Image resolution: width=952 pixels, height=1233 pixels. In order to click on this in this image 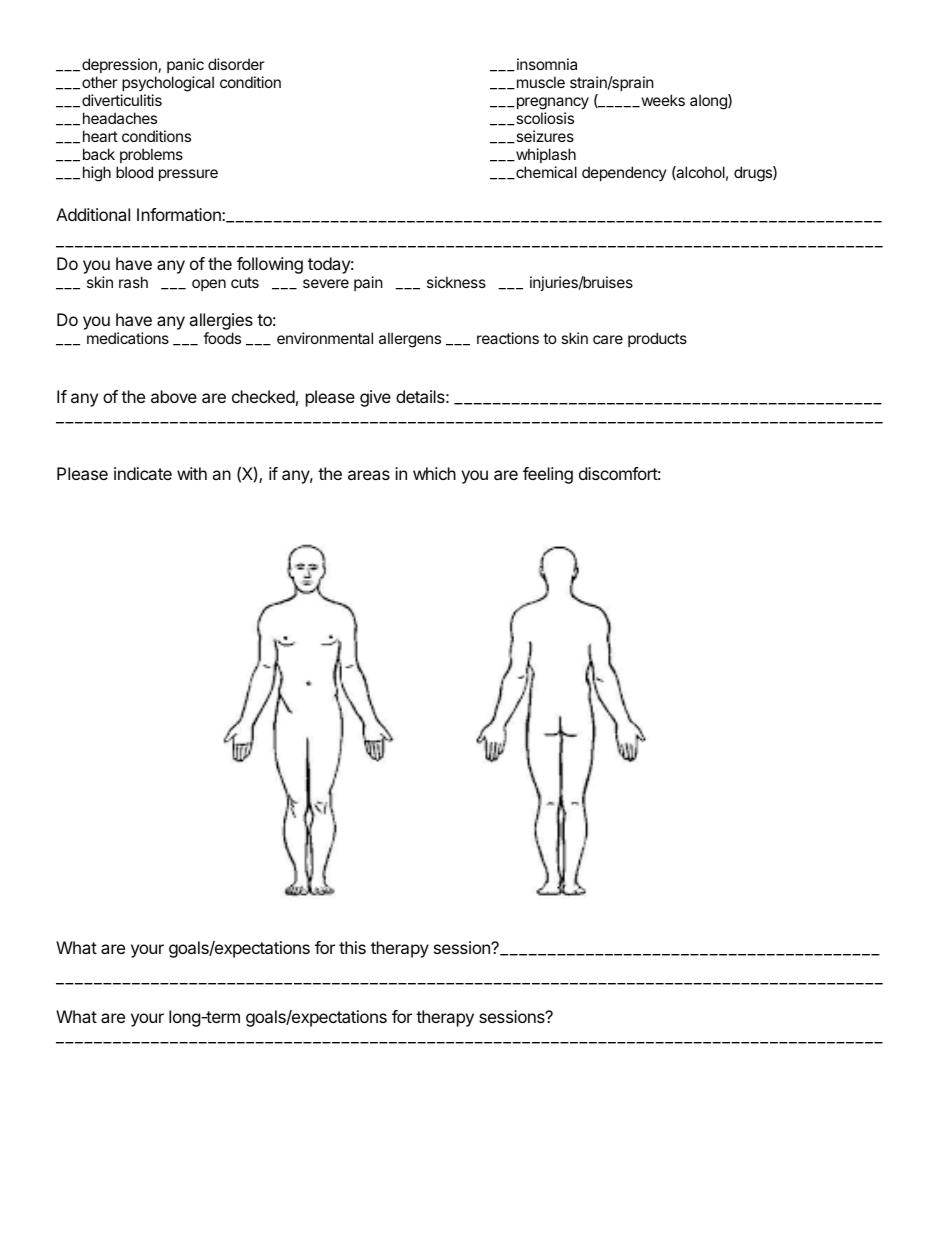, I will do `click(352, 947)`.
